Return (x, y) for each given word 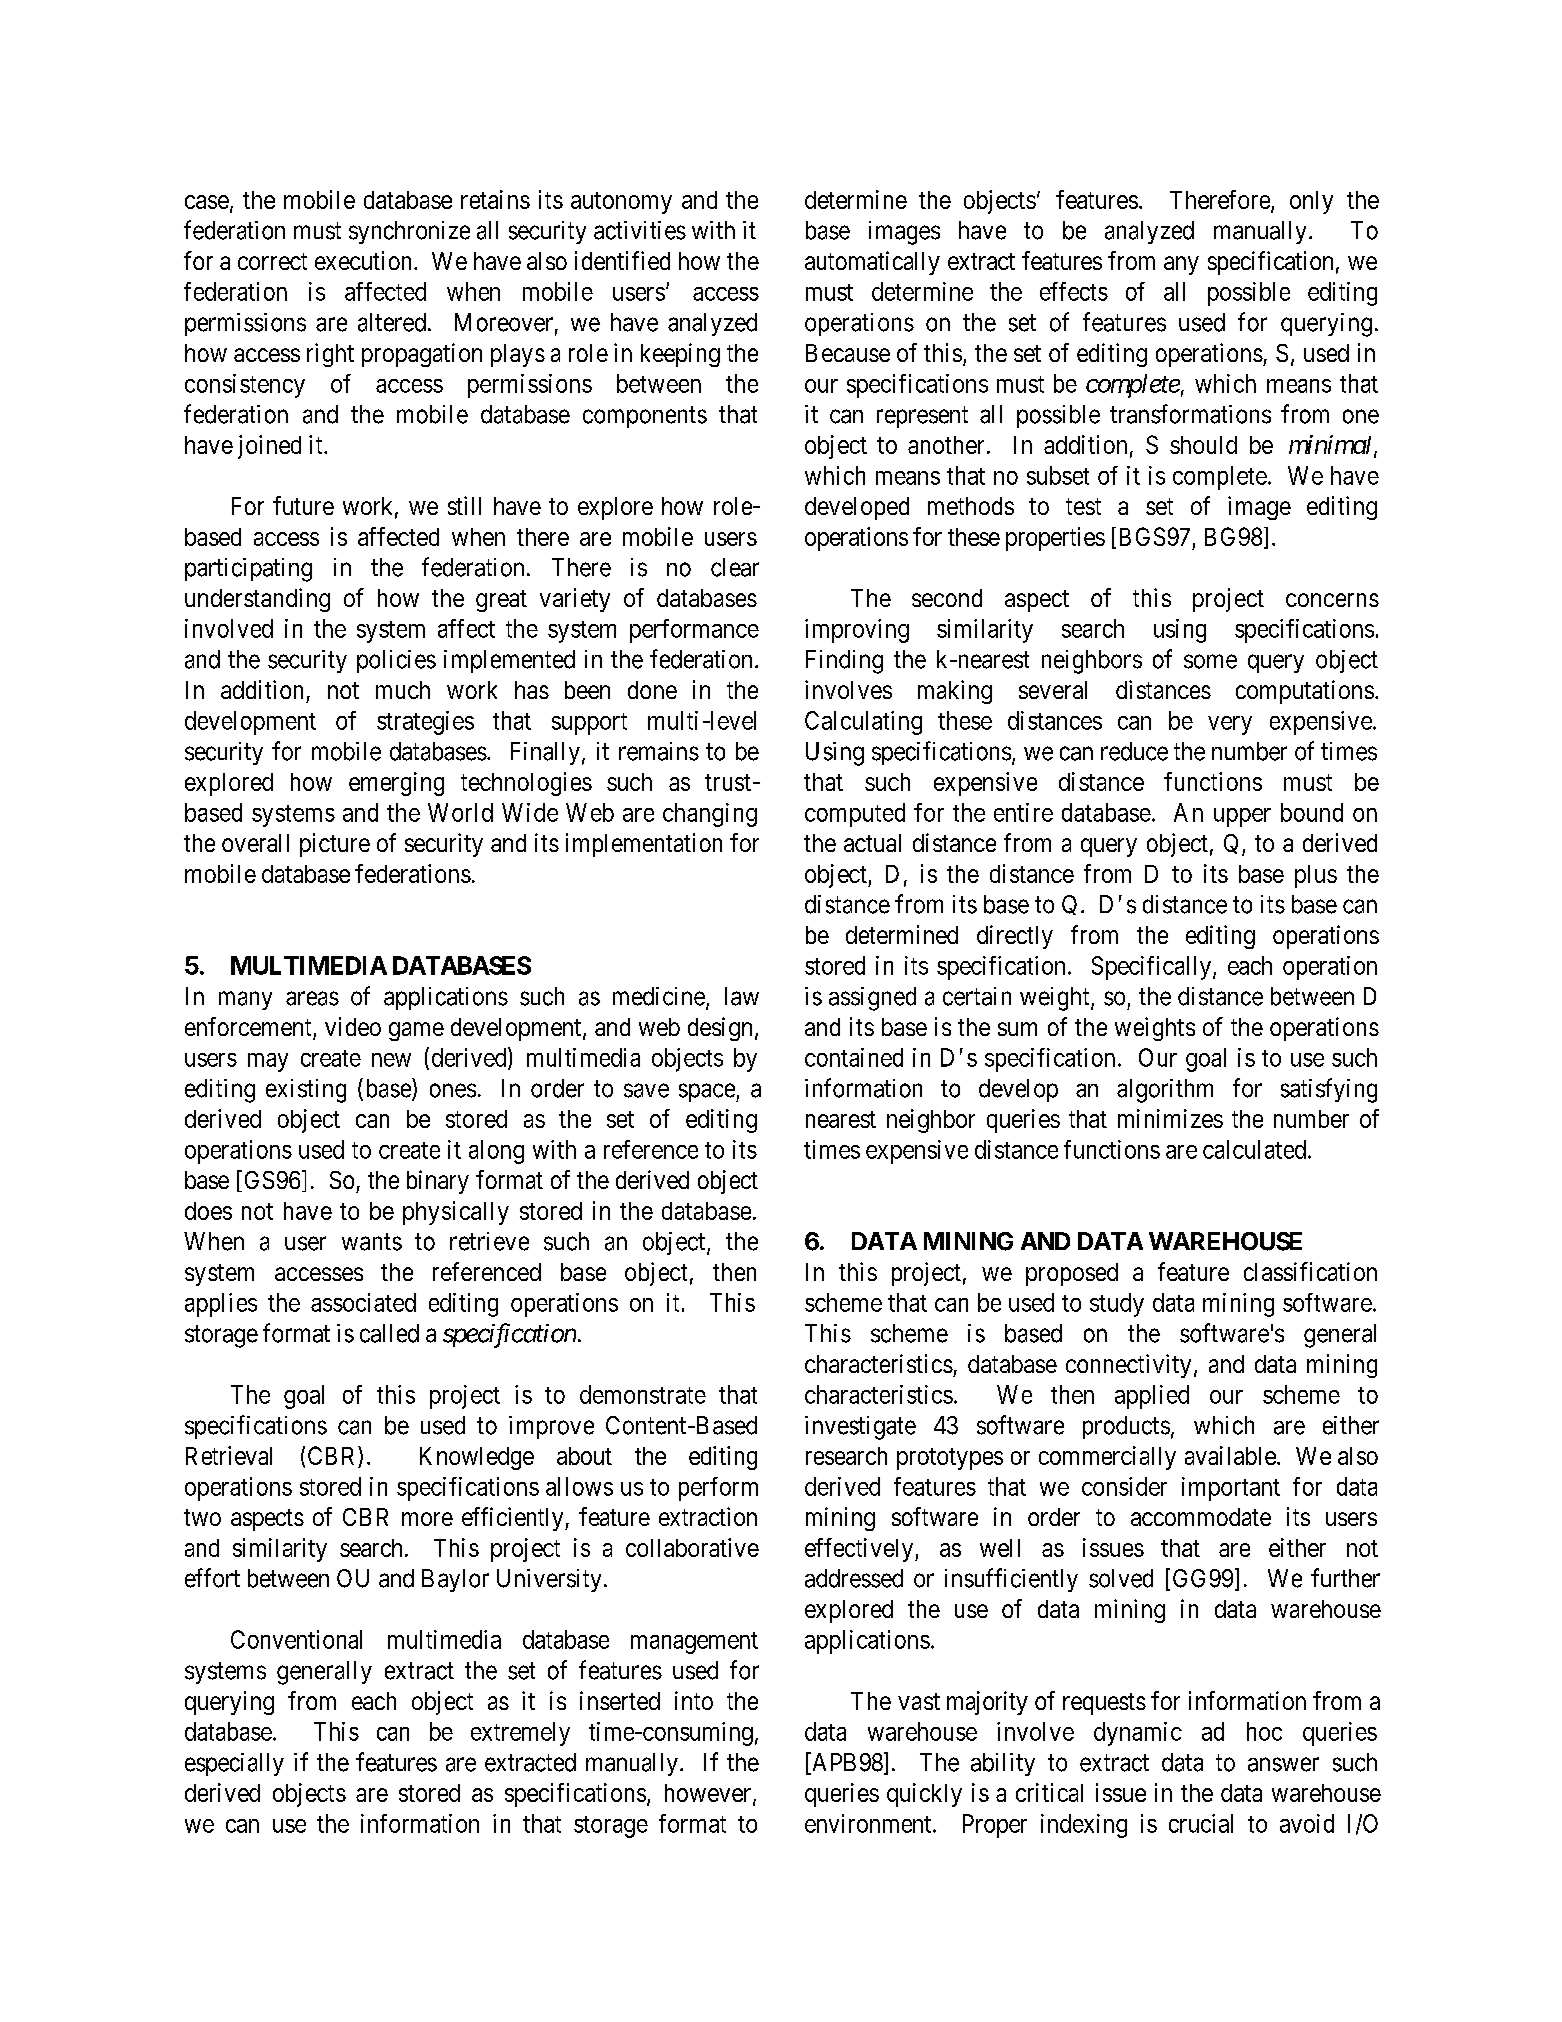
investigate (860, 1428)
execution (365, 260)
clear (735, 567)
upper (1242, 817)
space (708, 1092)
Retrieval (229, 1455)
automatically (872, 263)
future (303, 505)
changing (710, 815)
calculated (1254, 1149)
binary (438, 1182)
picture (335, 845)
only (1311, 202)
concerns (1332, 600)
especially (234, 1764)
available (1230, 1455)
